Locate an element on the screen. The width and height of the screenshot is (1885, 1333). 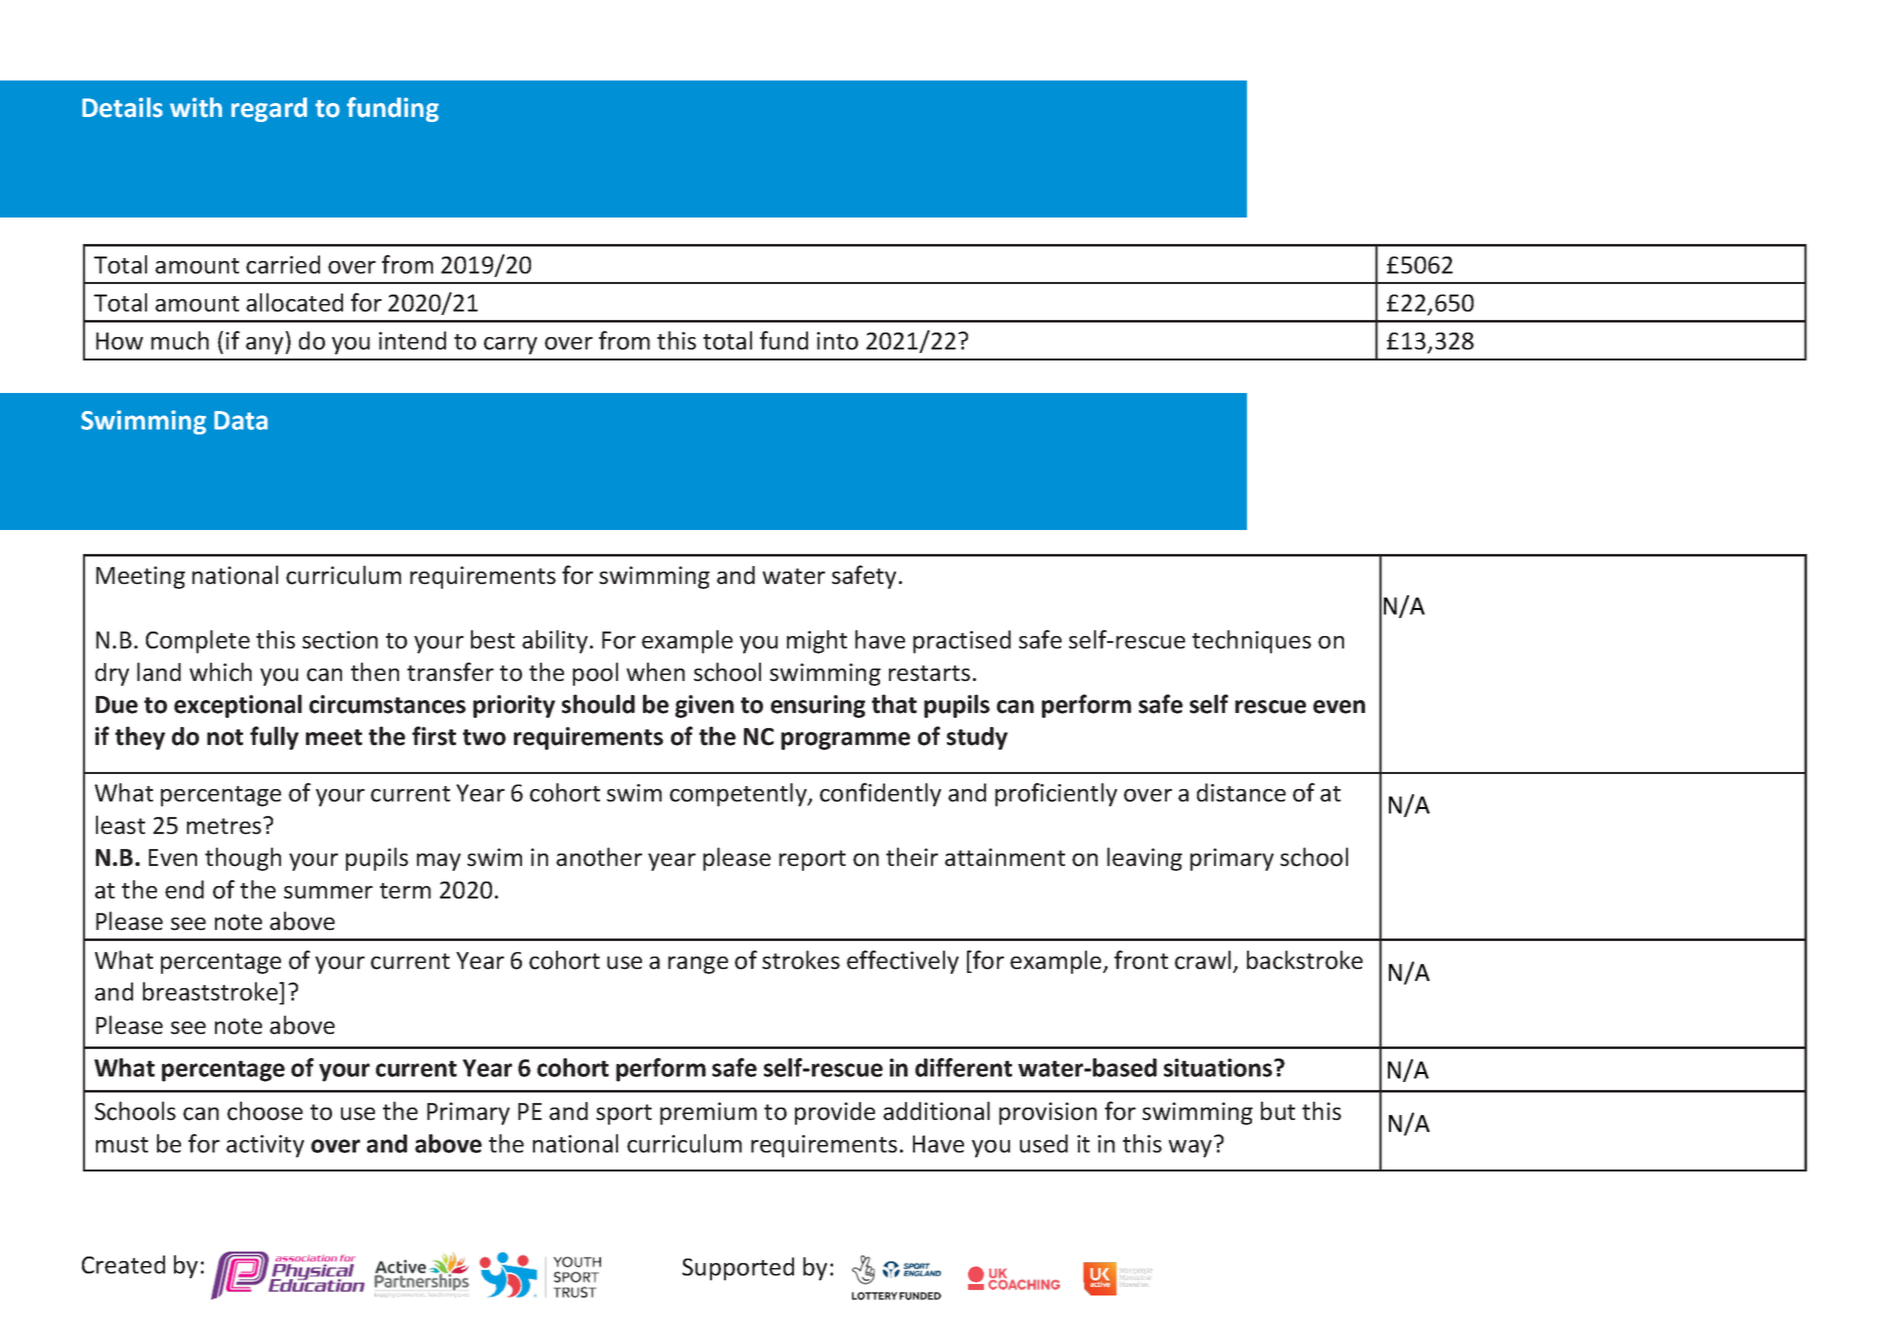
practised is located at coordinates (962, 642).
